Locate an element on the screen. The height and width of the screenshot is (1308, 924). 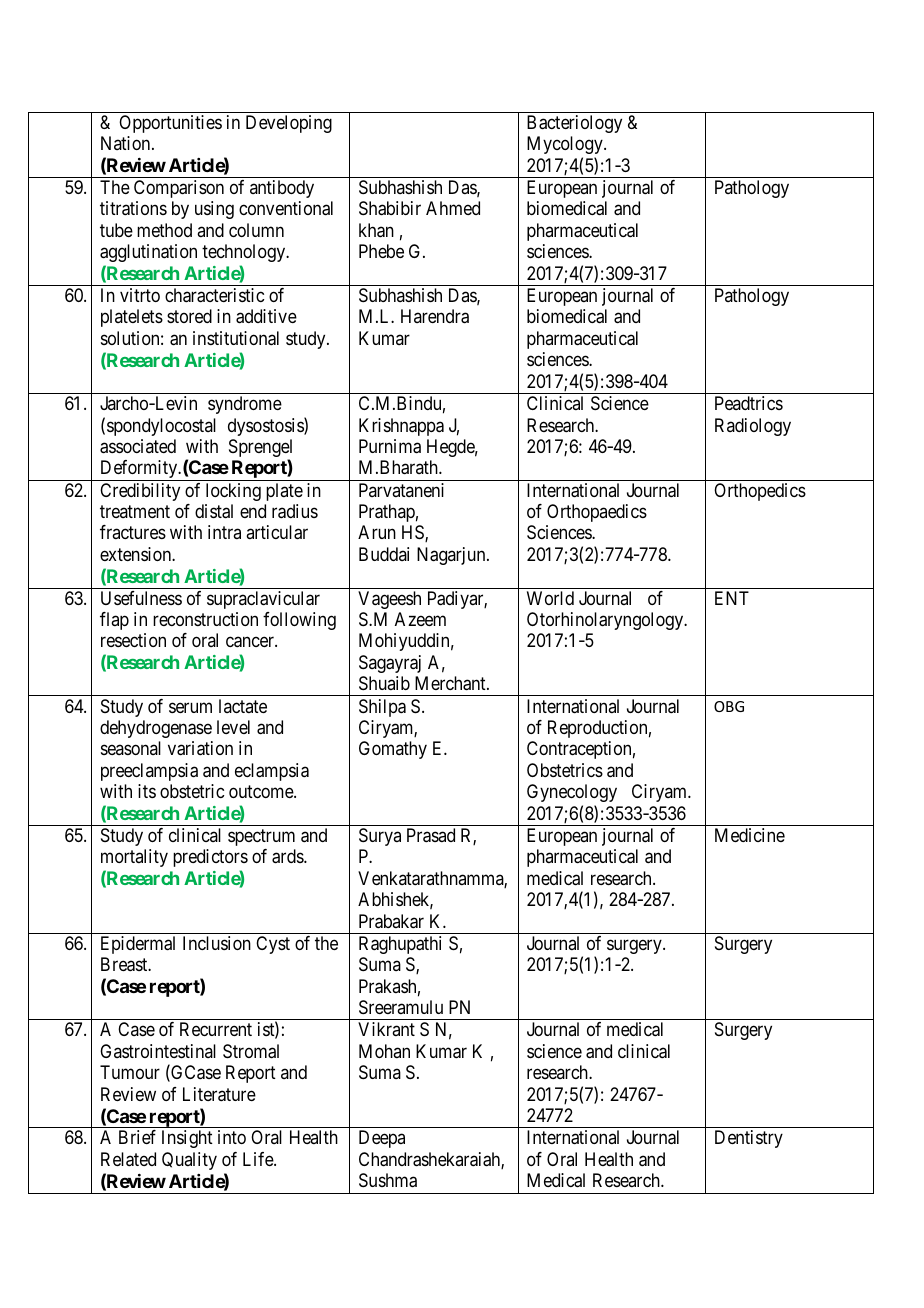
Insight is located at coordinates (187, 1139).
